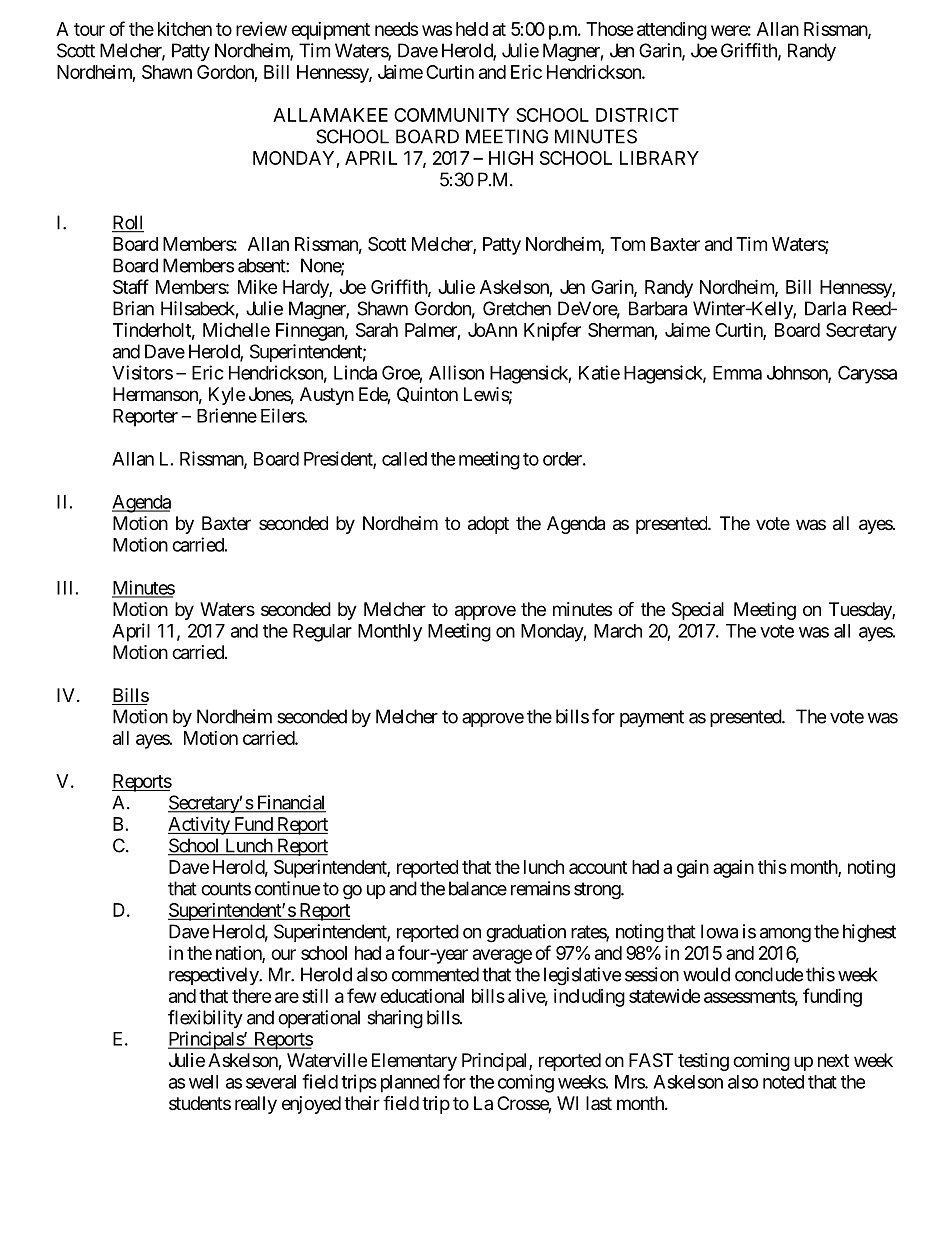  Describe the element at coordinates (472, 29) in the page. I see `held` at that location.
